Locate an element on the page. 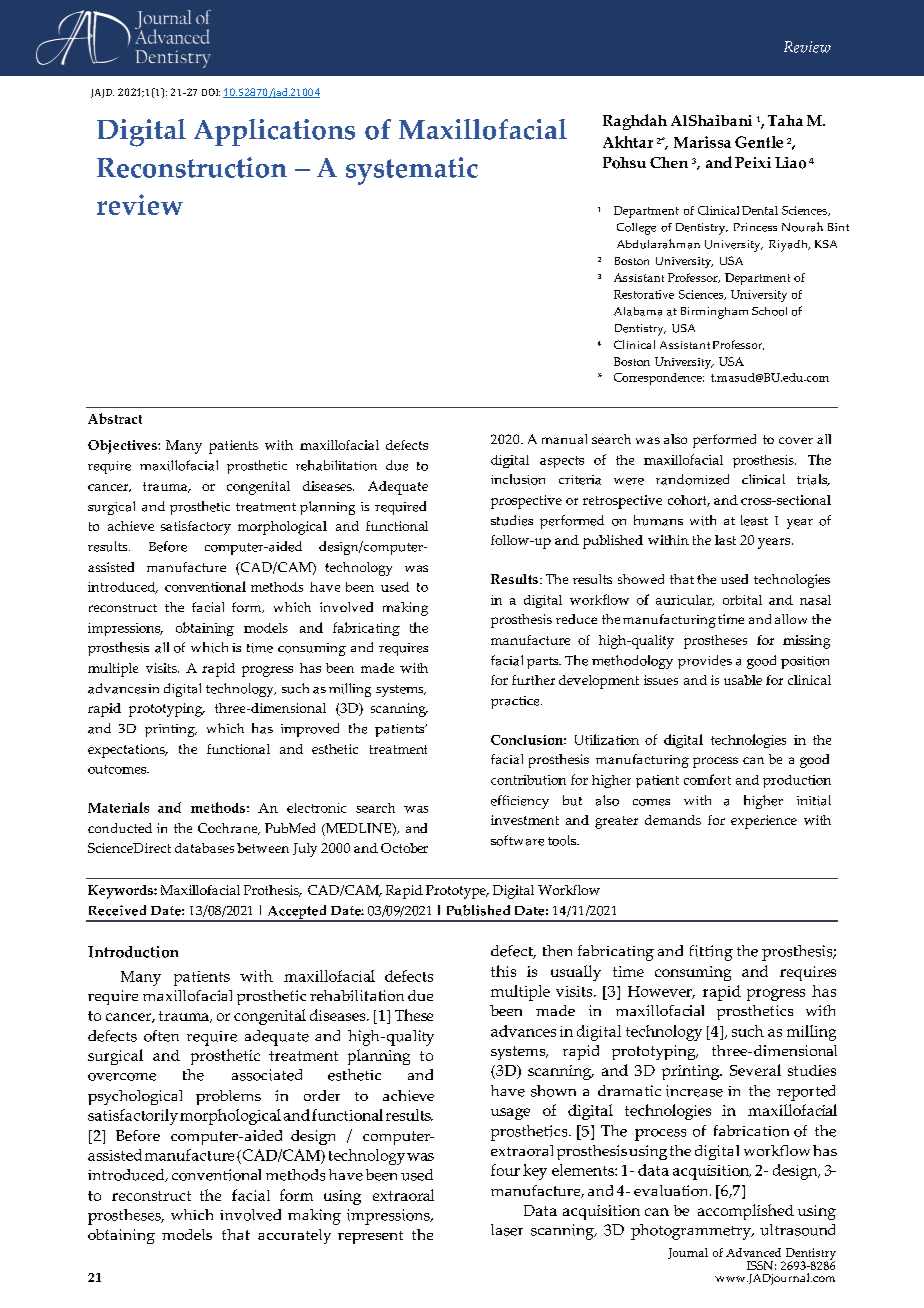 Image resolution: width=924 pixels, height=1308 pixels. comfort is located at coordinates (707, 779).
